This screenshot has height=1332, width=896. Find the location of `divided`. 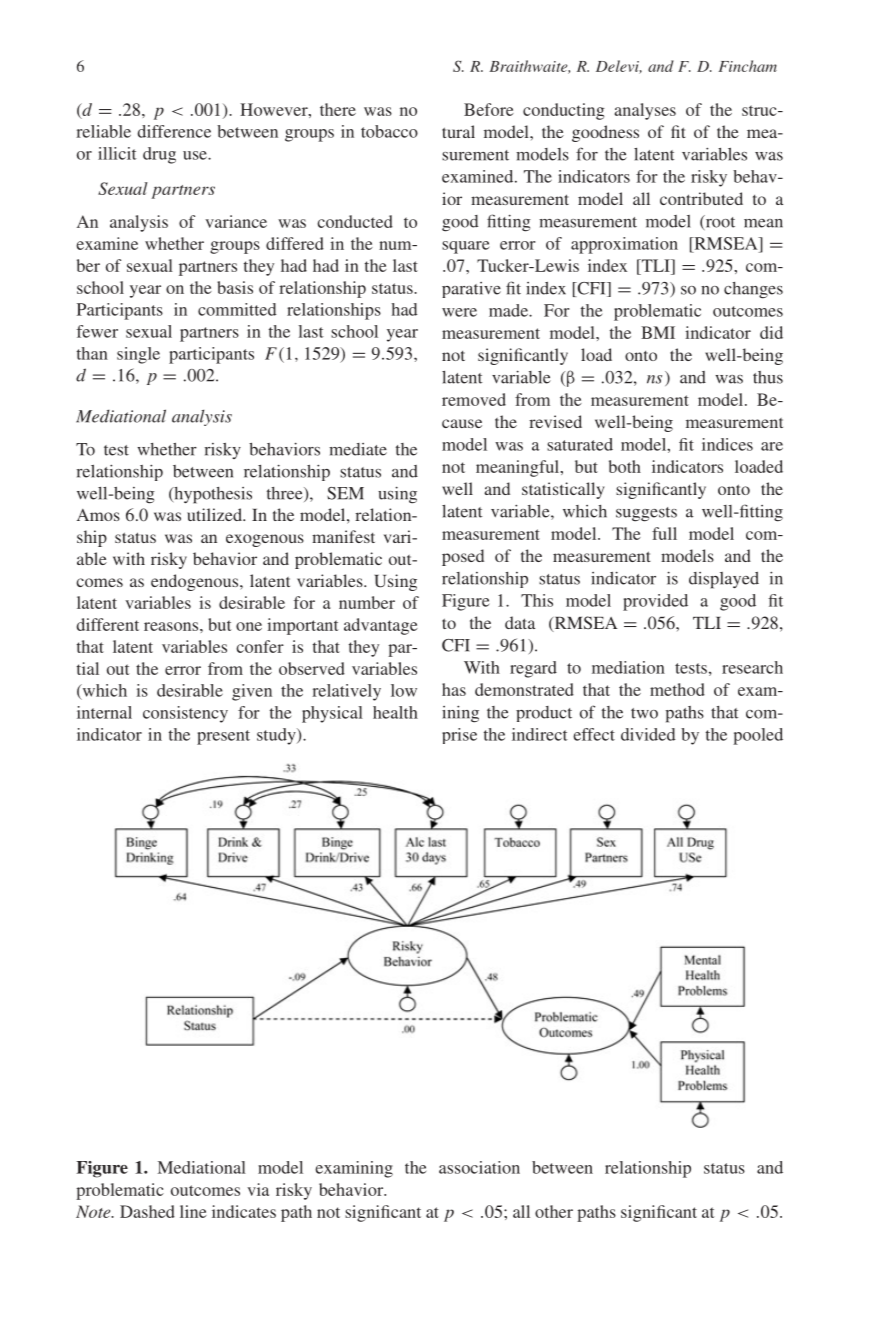

divided is located at coordinates (648, 734).
